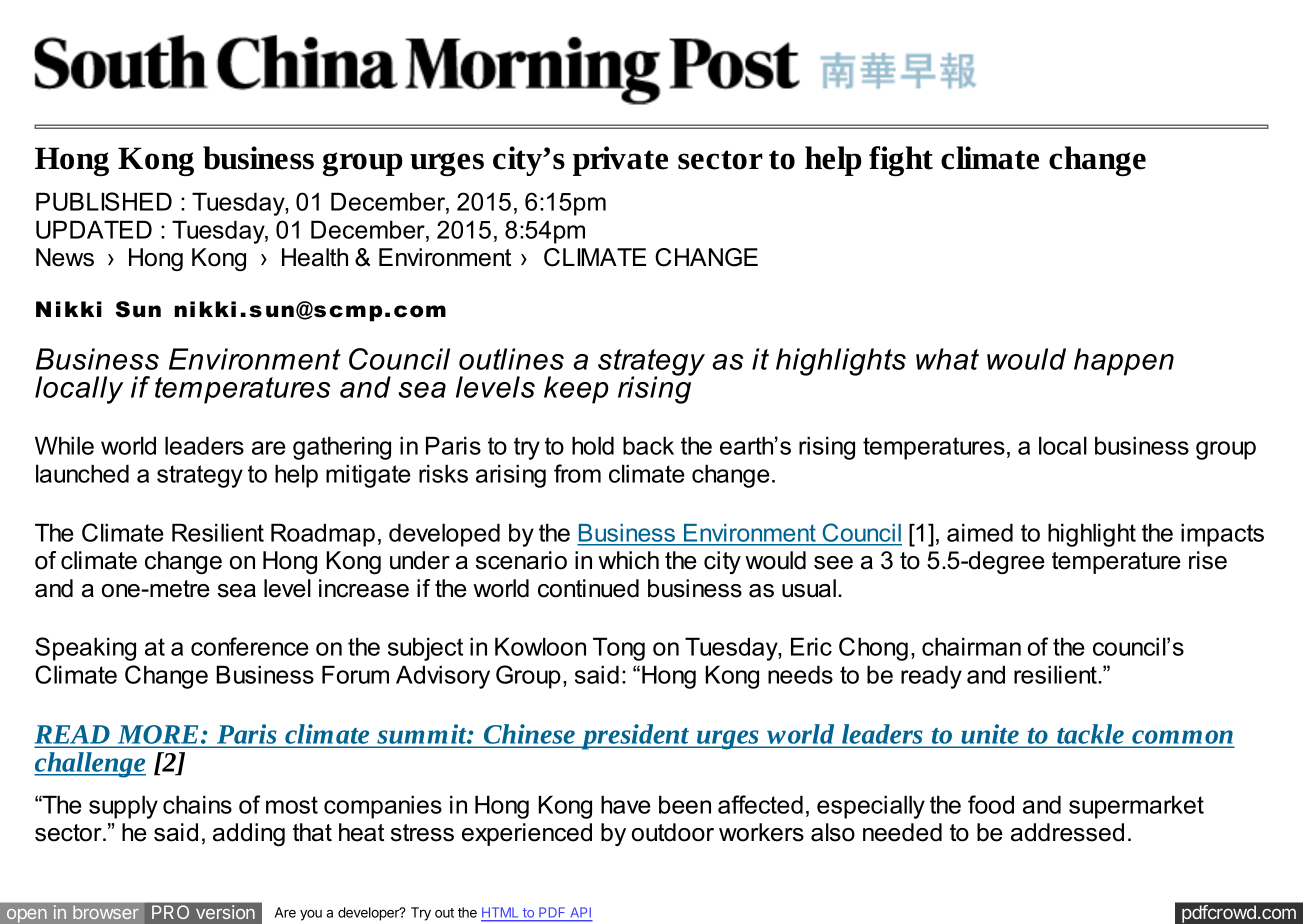 The image size is (1303, 924). What do you see at coordinates (104, 201) in the page?
I see `PUBLISHED` at bounding box center [104, 201].
